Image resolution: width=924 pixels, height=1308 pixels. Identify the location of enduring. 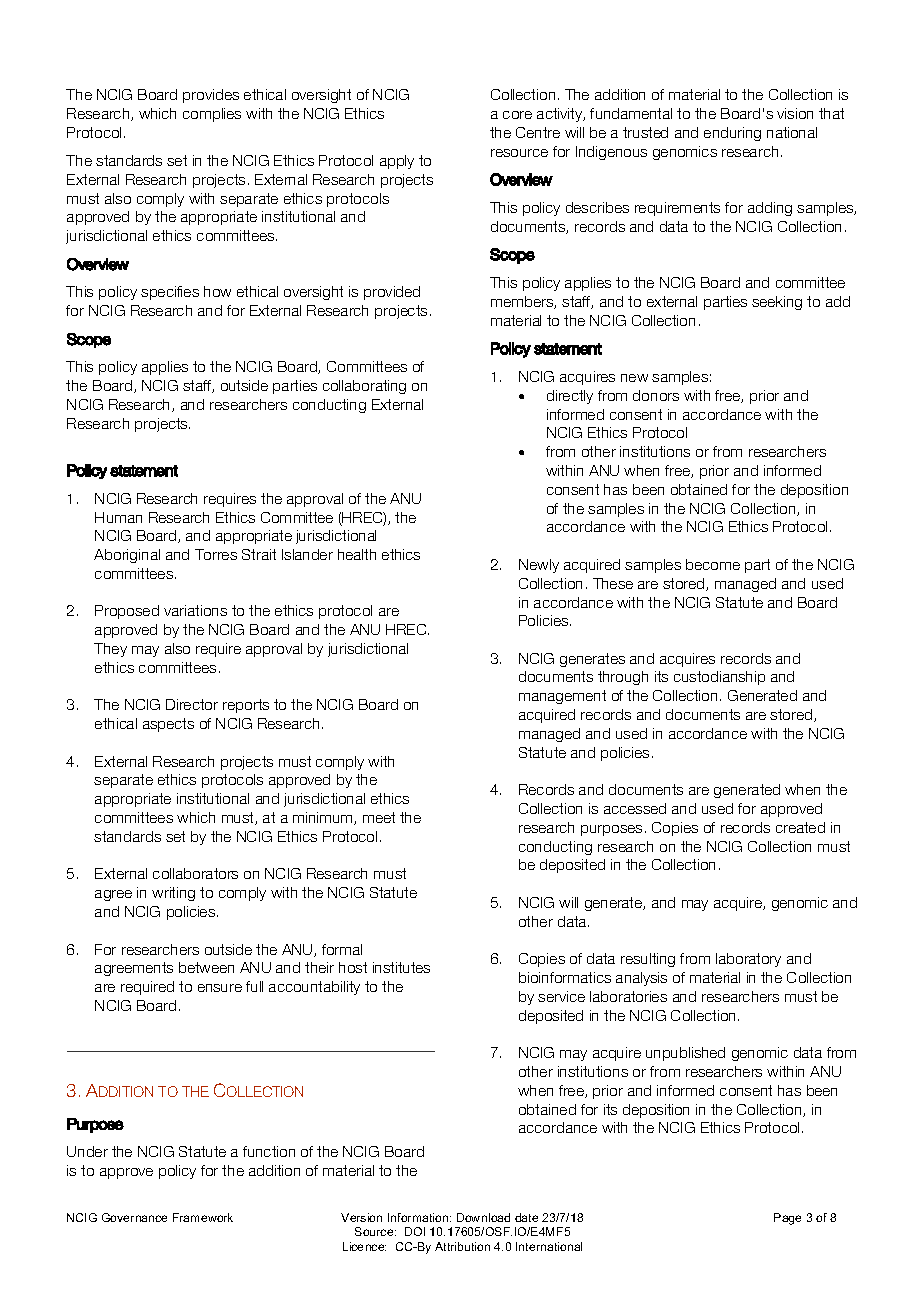
(732, 134).
